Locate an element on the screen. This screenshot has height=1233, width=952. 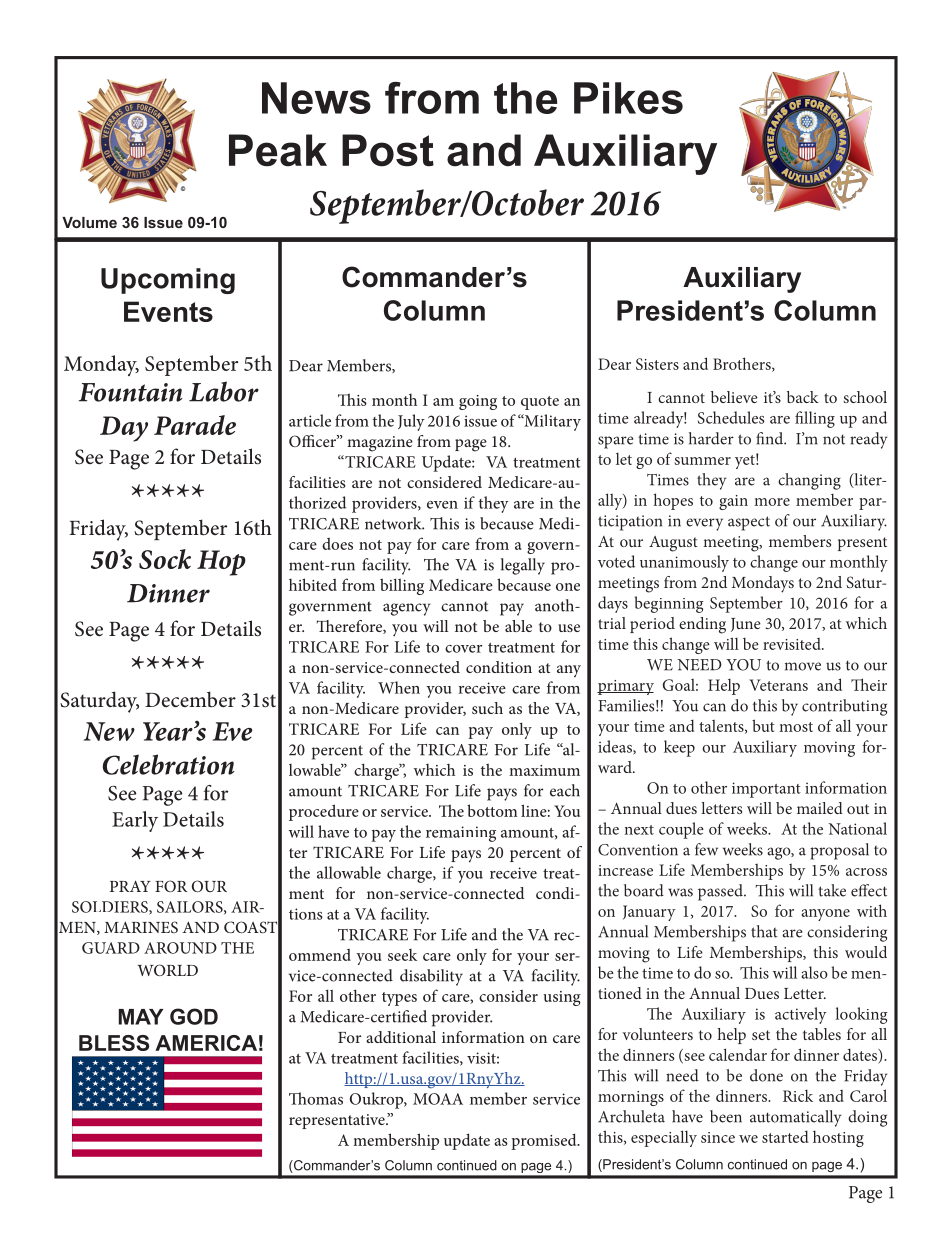
Pikes is located at coordinates (628, 98).
